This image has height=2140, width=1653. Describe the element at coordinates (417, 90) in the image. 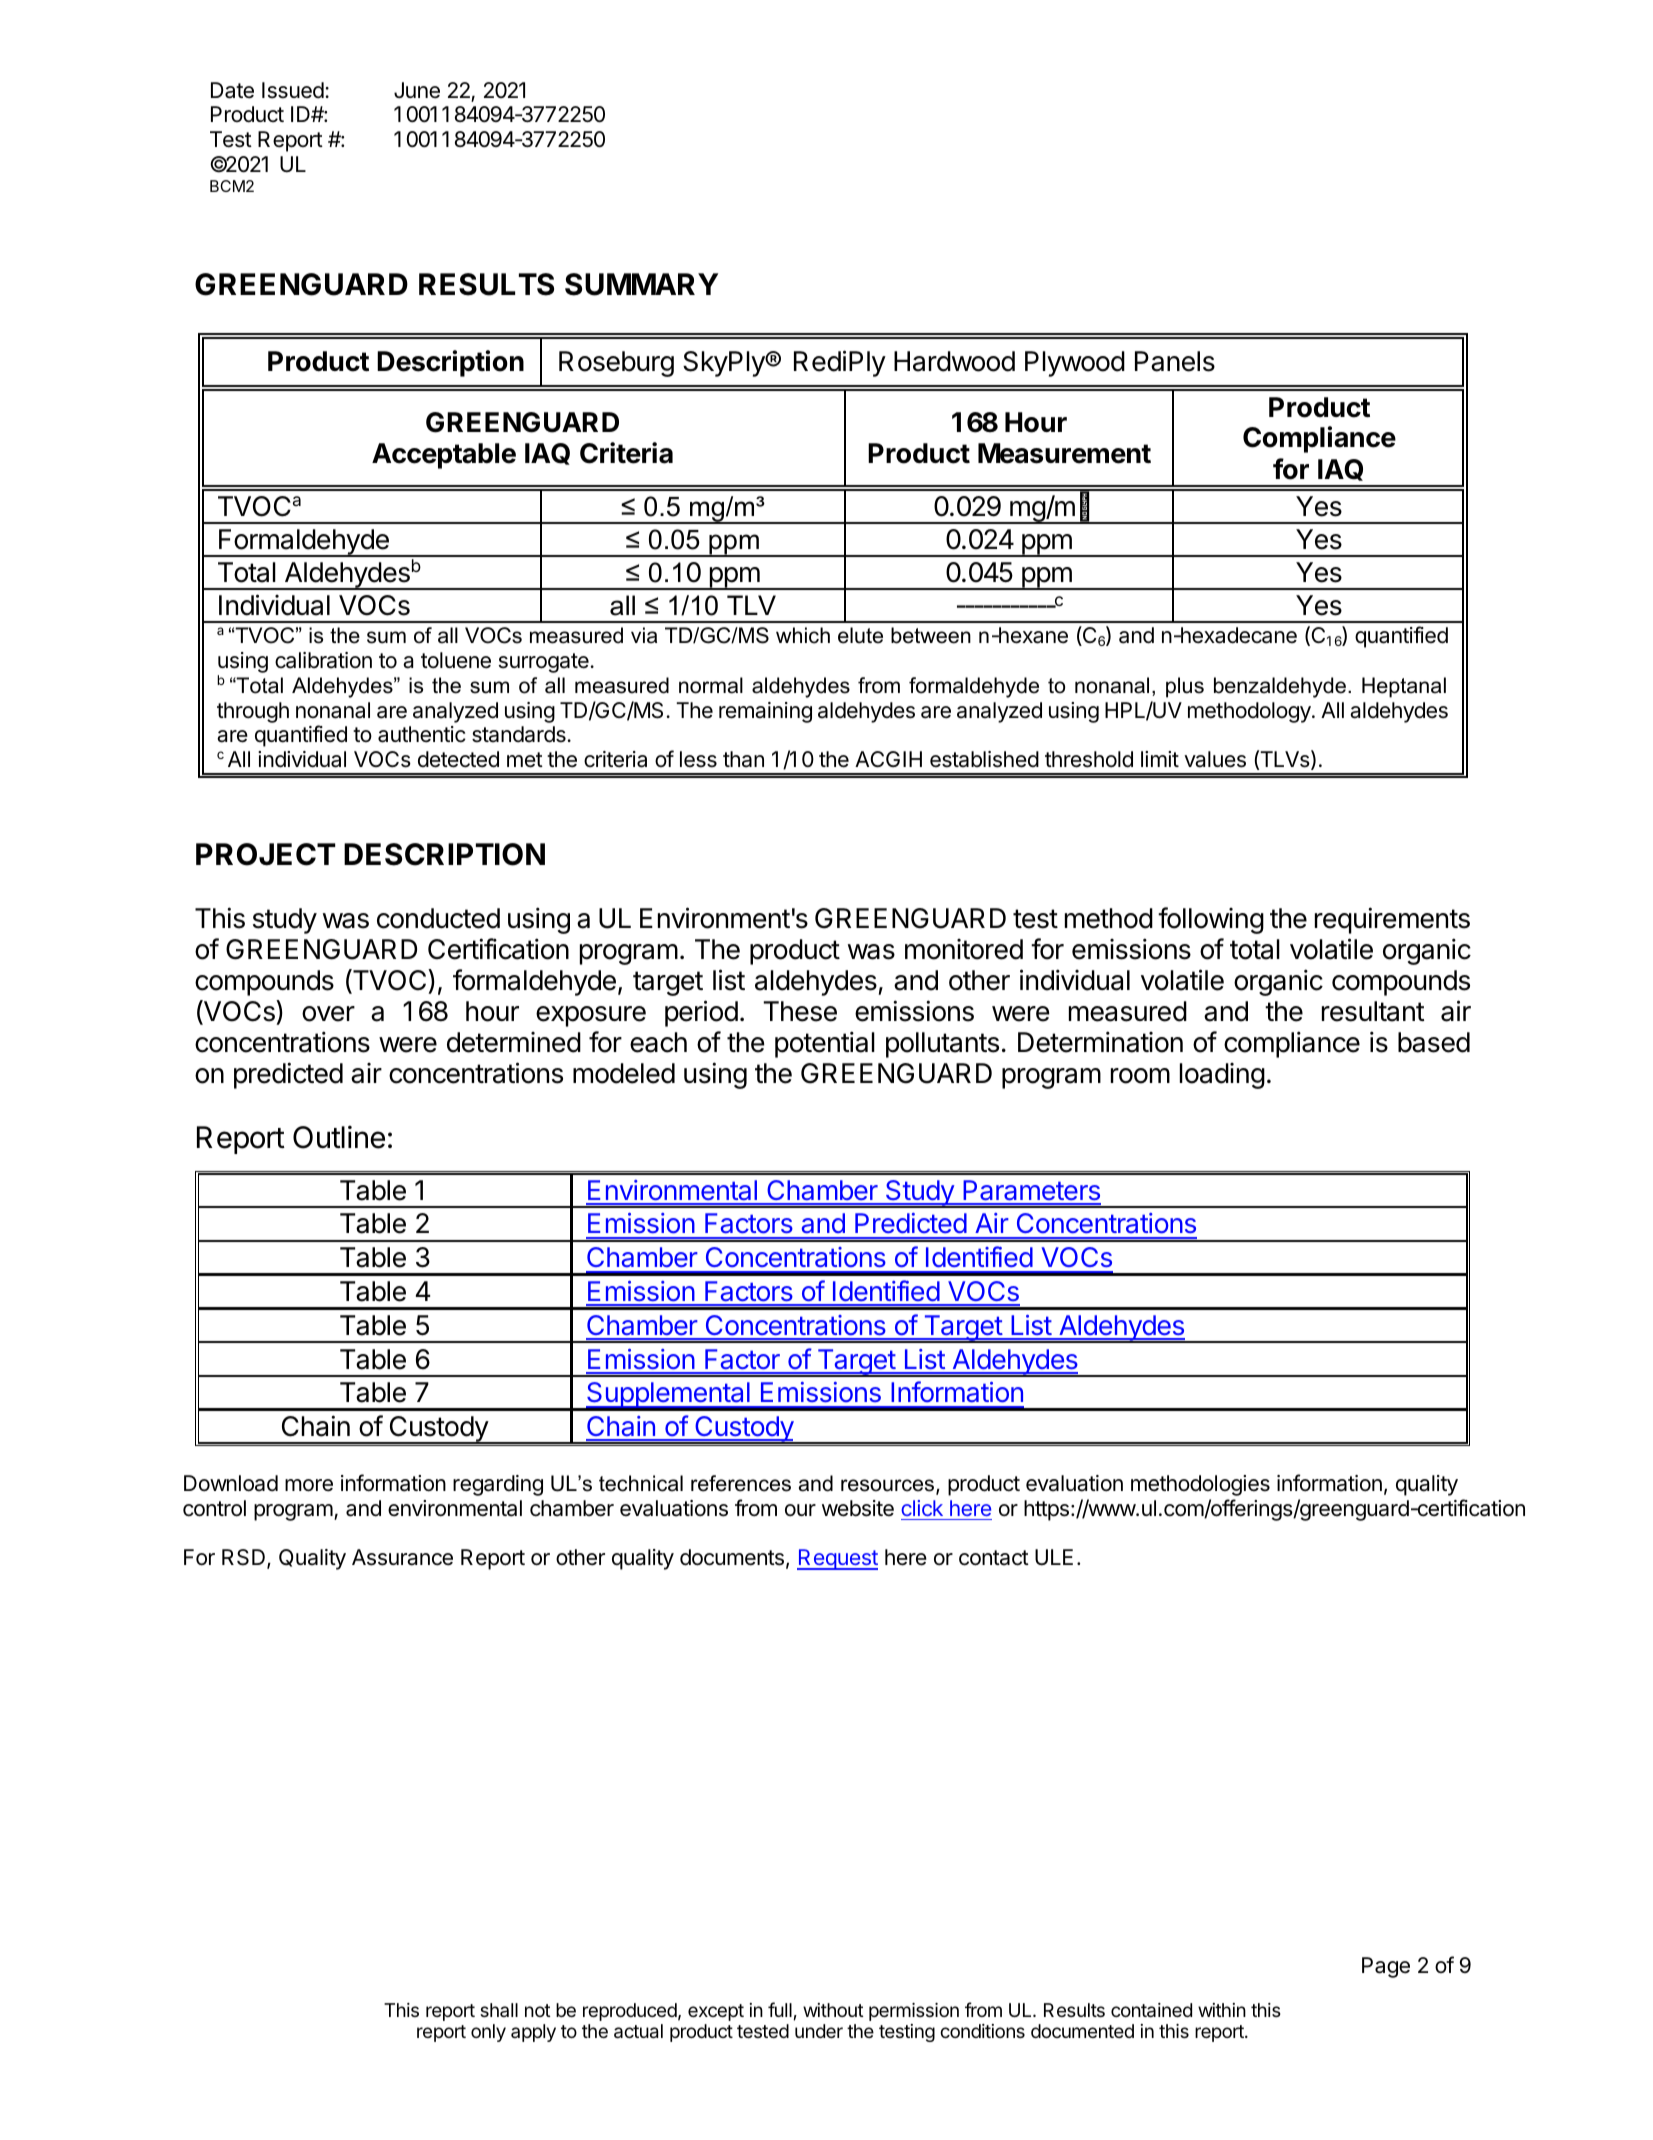

I see `June` at that location.
